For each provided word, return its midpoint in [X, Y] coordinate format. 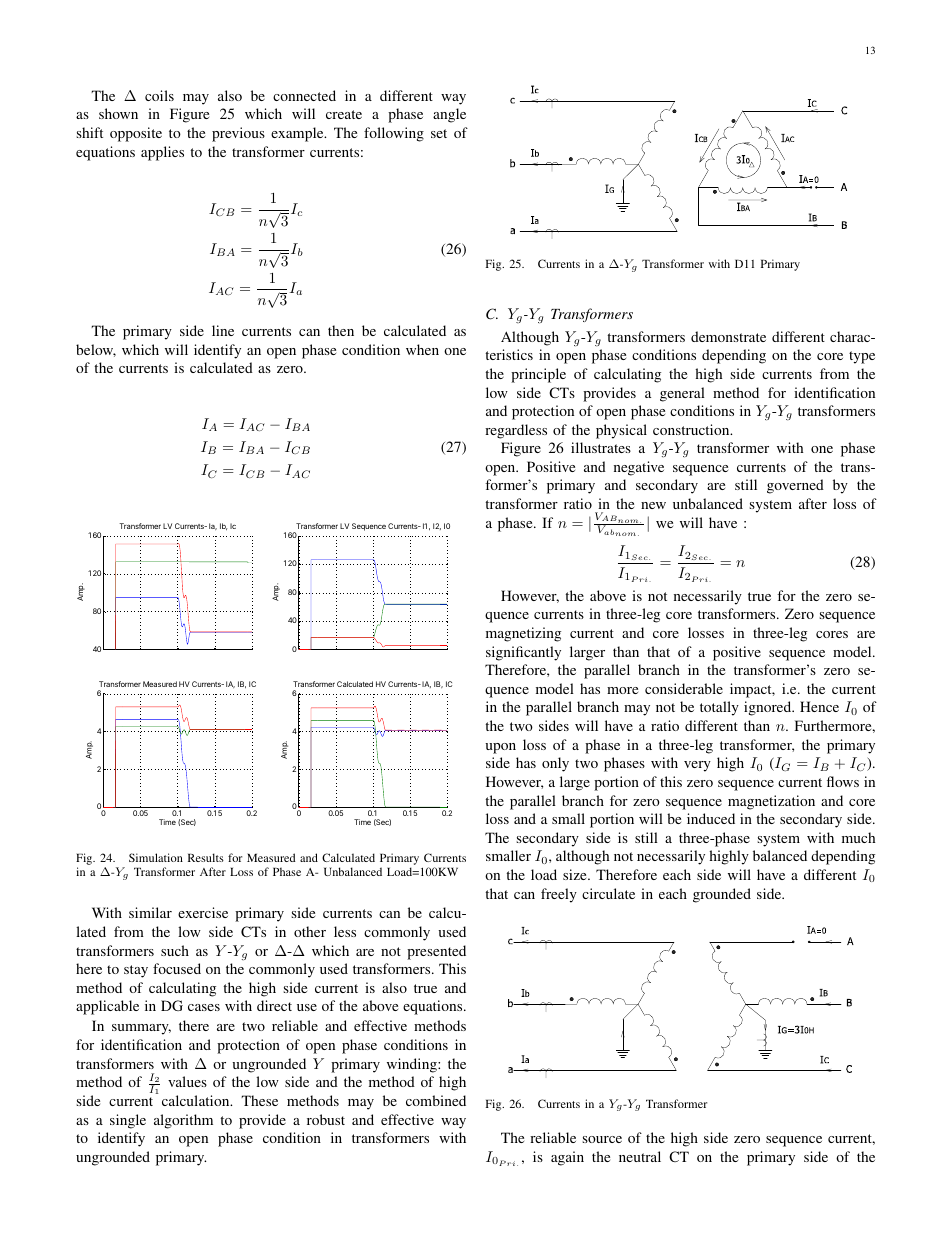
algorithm [183, 1121]
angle [449, 115]
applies [162, 153]
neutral [640, 1156]
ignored [769, 708]
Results [206, 857]
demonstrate [728, 336]
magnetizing [523, 634]
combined [436, 1100]
